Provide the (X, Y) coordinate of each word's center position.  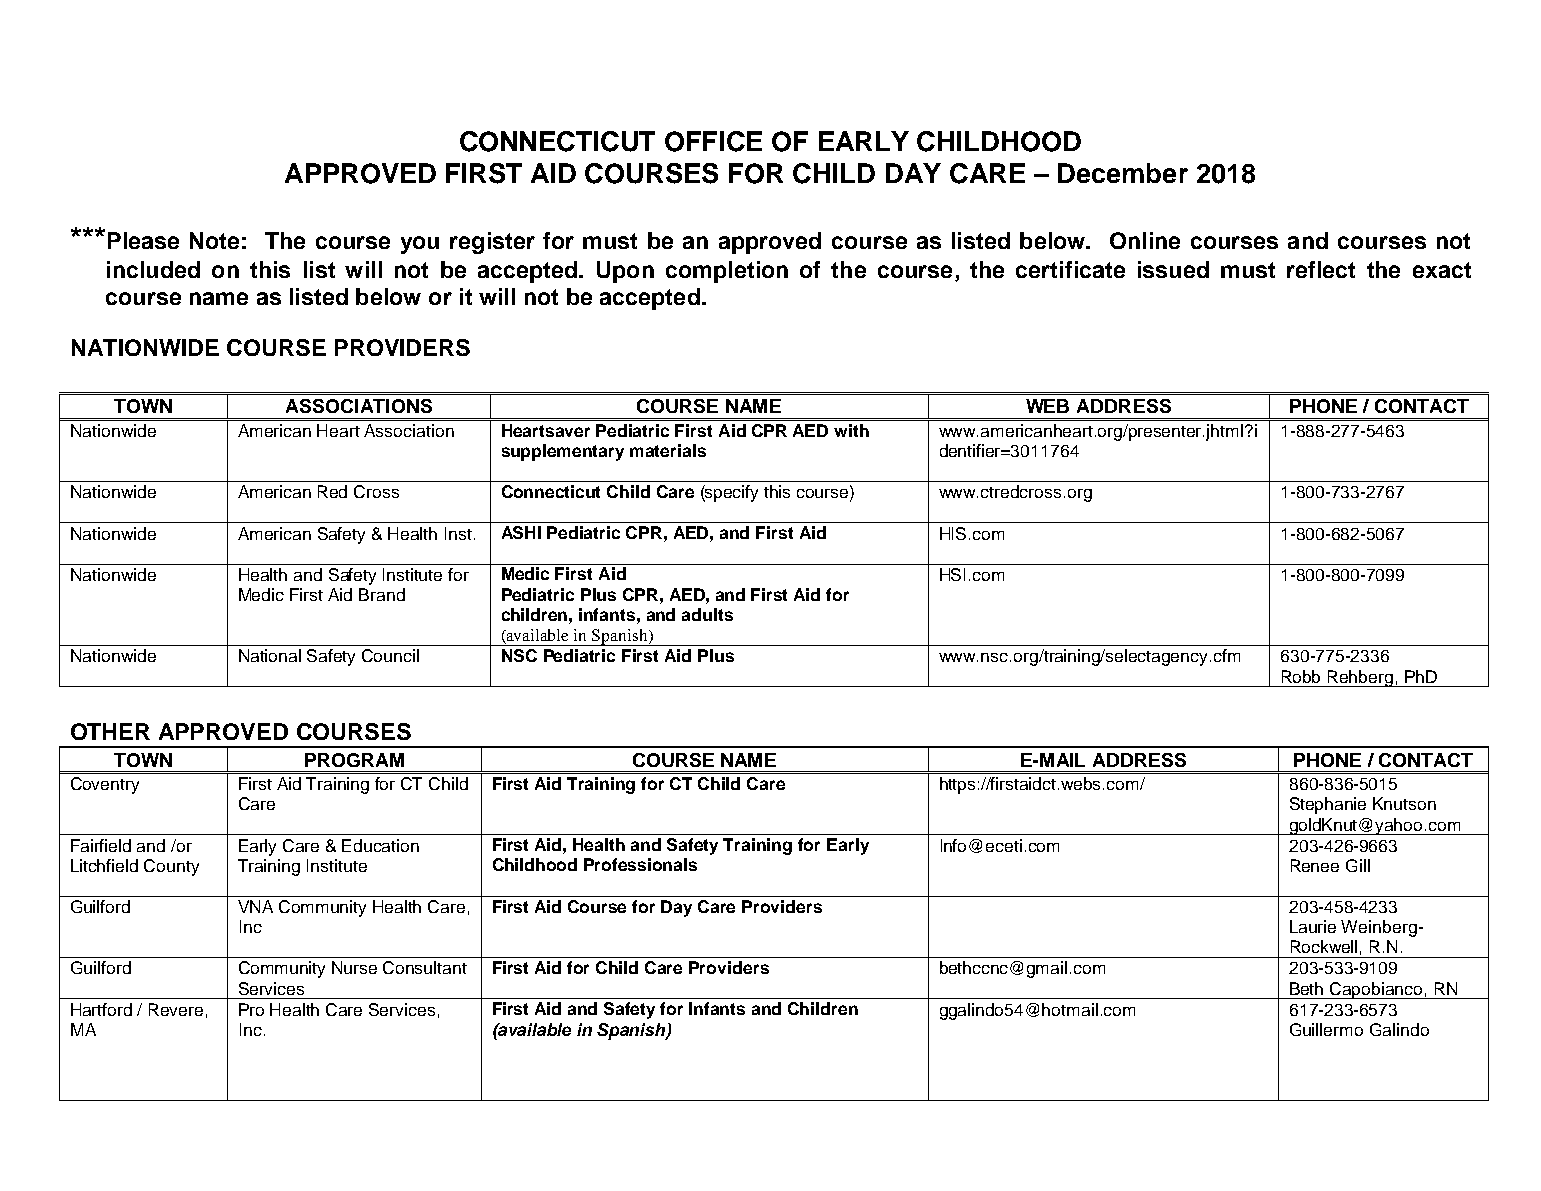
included (153, 269)
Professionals (640, 864)
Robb (1301, 676)
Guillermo (1326, 1029)
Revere (176, 1009)
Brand (382, 594)
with (851, 430)
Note (214, 240)
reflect (1321, 269)
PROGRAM (354, 760)
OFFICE (713, 141)
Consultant (425, 967)
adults (707, 614)
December (1123, 173)
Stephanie (1328, 805)
